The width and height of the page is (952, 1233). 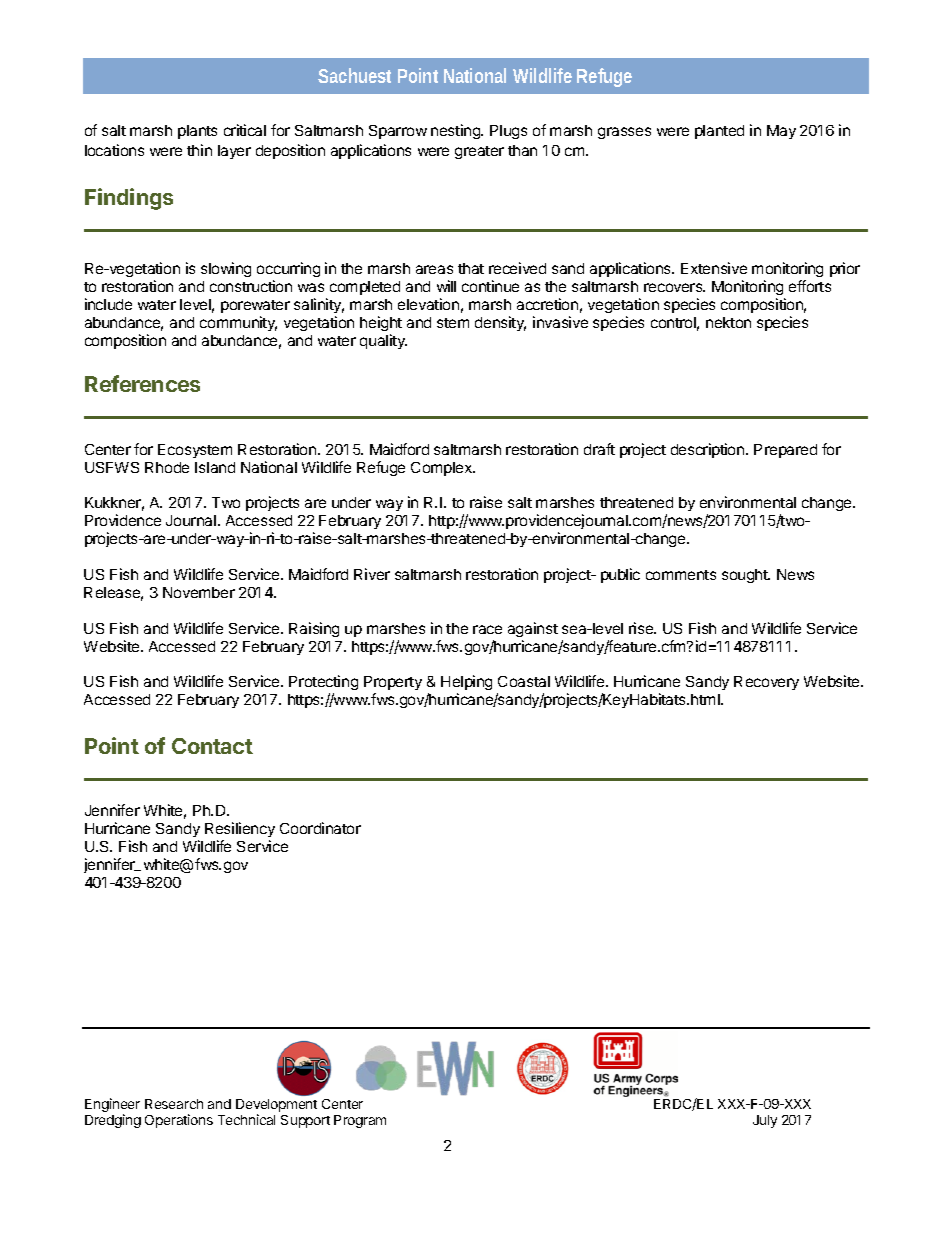 I want to click on thin, so click(x=199, y=150).
